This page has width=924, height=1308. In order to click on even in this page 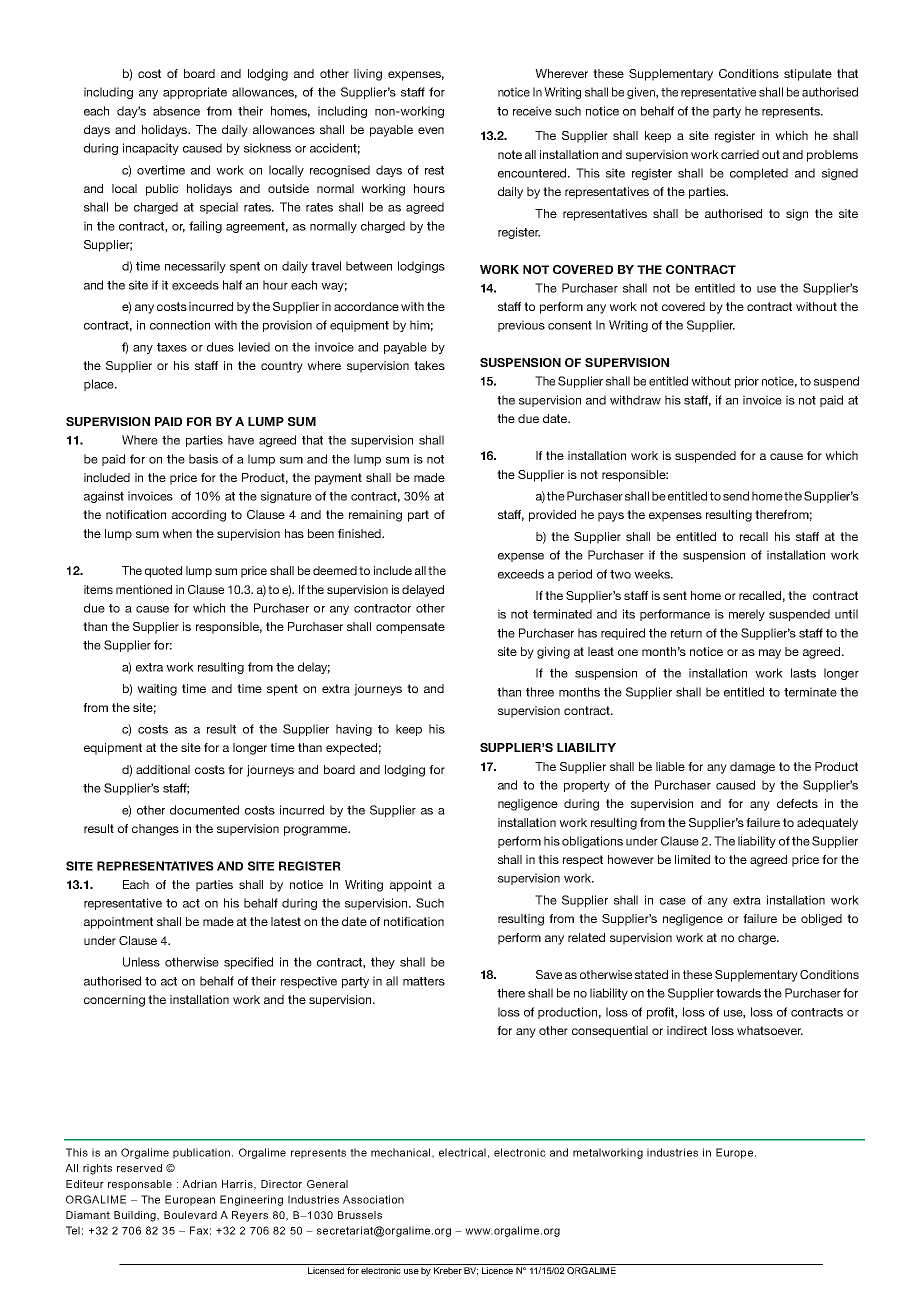, I will do `click(431, 130)`.
